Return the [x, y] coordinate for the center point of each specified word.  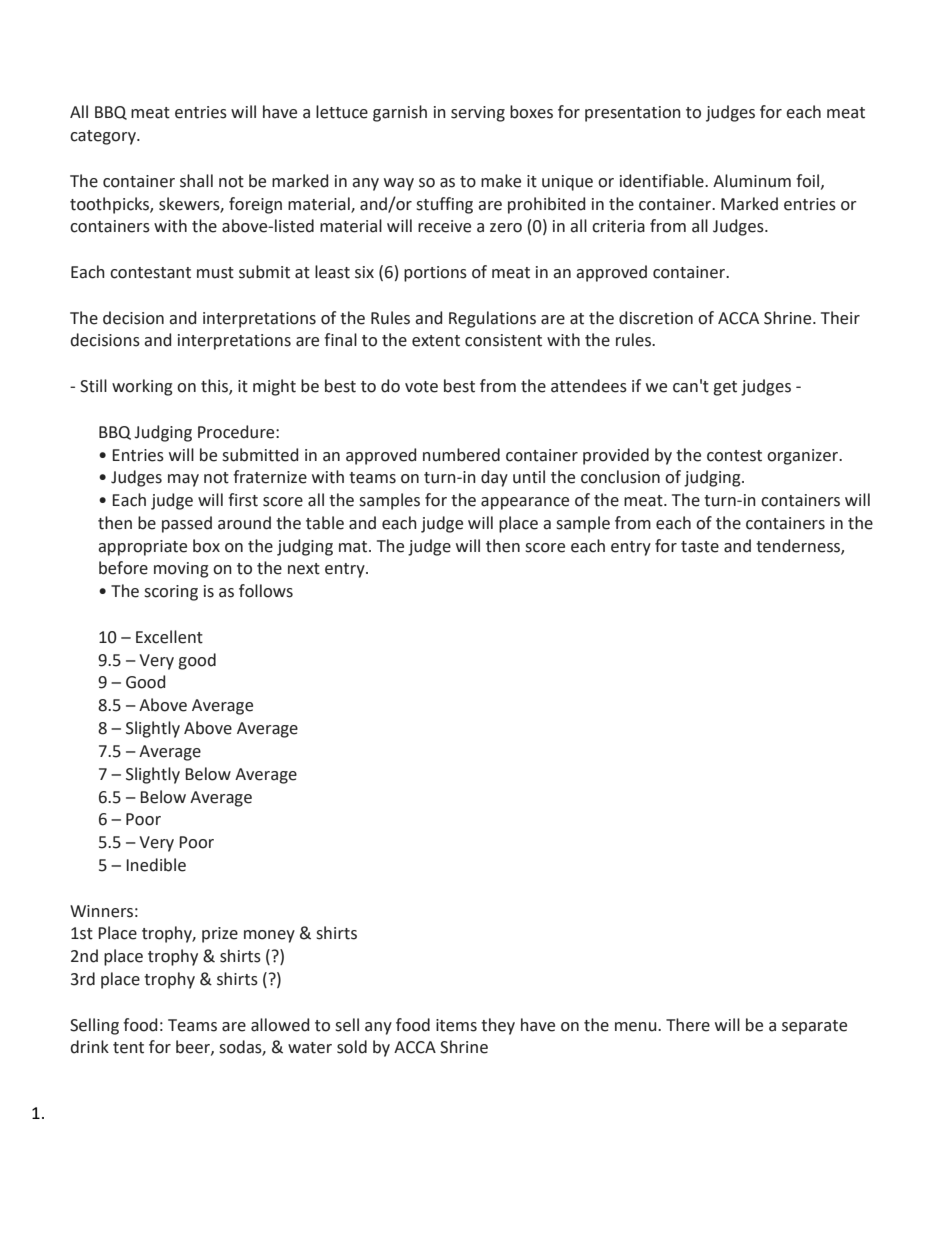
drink [89, 1047]
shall [196, 181]
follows [266, 591]
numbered [461, 455]
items [456, 1025]
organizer [804, 457]
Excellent [169, 637]
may [183, 480]
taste [700, 547]
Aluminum [752, 181]
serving [478, 114]
